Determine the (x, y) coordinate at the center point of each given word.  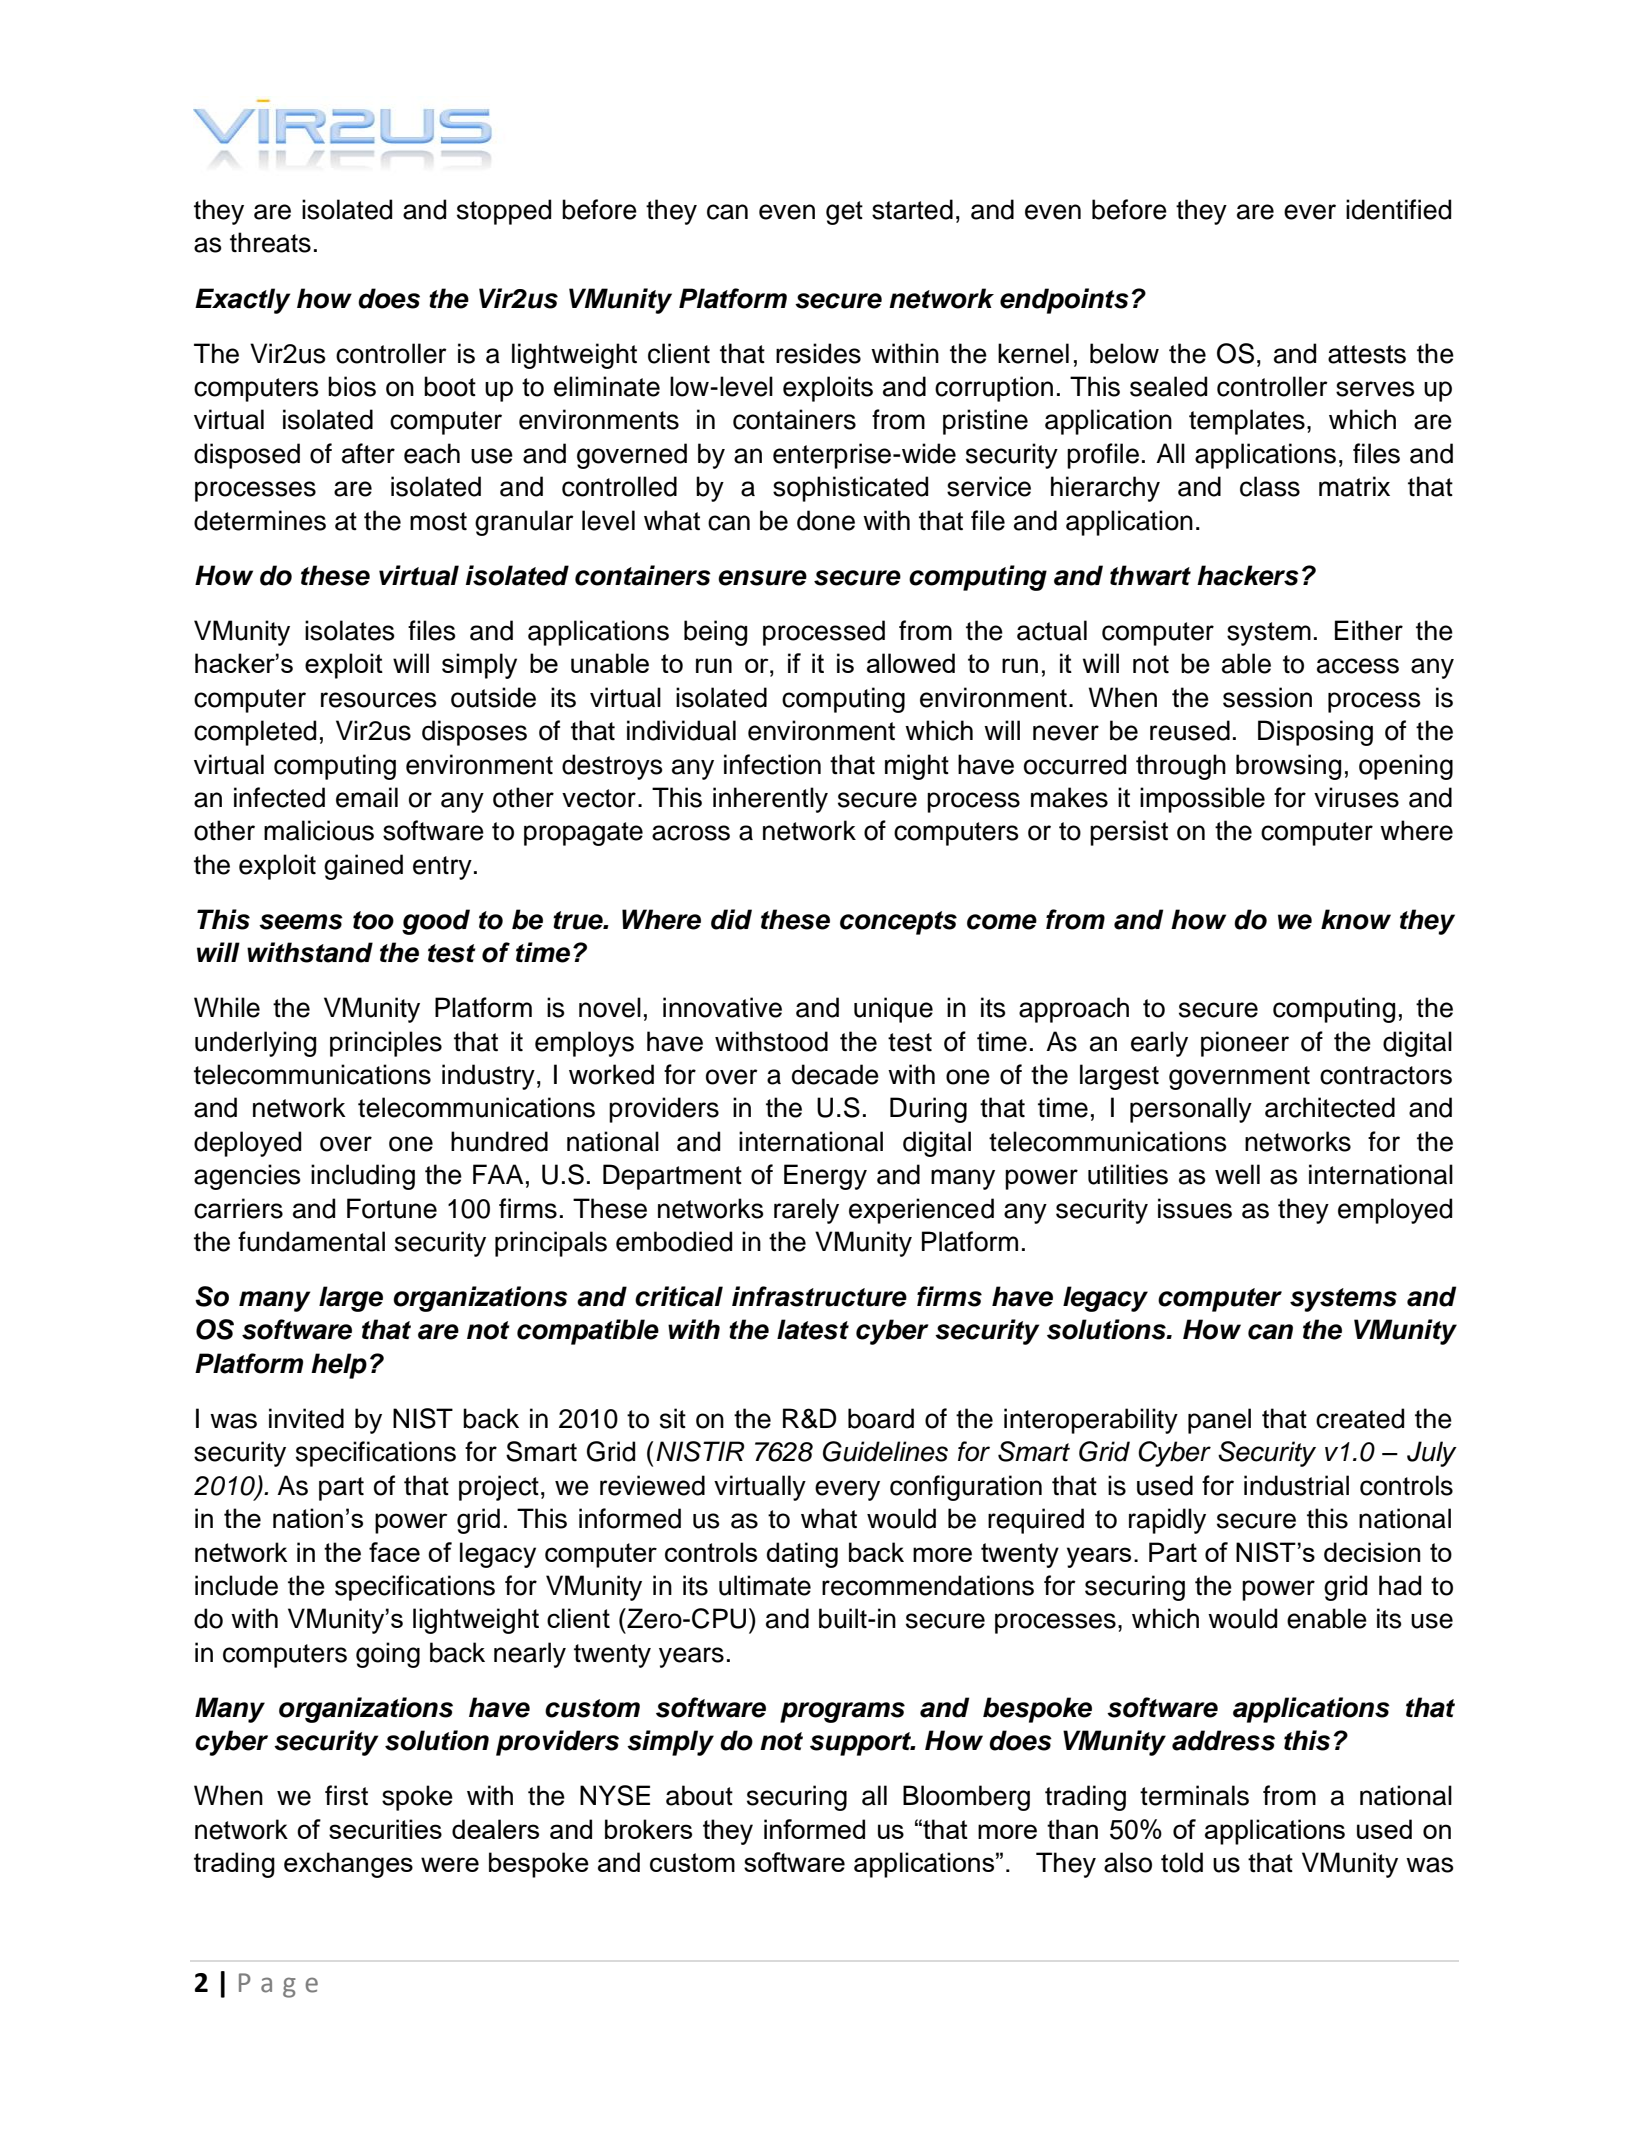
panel (1219, 1421)
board (881, 1418)
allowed (911, 663)
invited (306, 1418)
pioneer (1245, 1044)
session (1267, 697)
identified (1398, 209)
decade (835, 1074)
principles (386, 1044)
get (844, 213)
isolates (350, 630)
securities (385, 1829)
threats (270, 242)
